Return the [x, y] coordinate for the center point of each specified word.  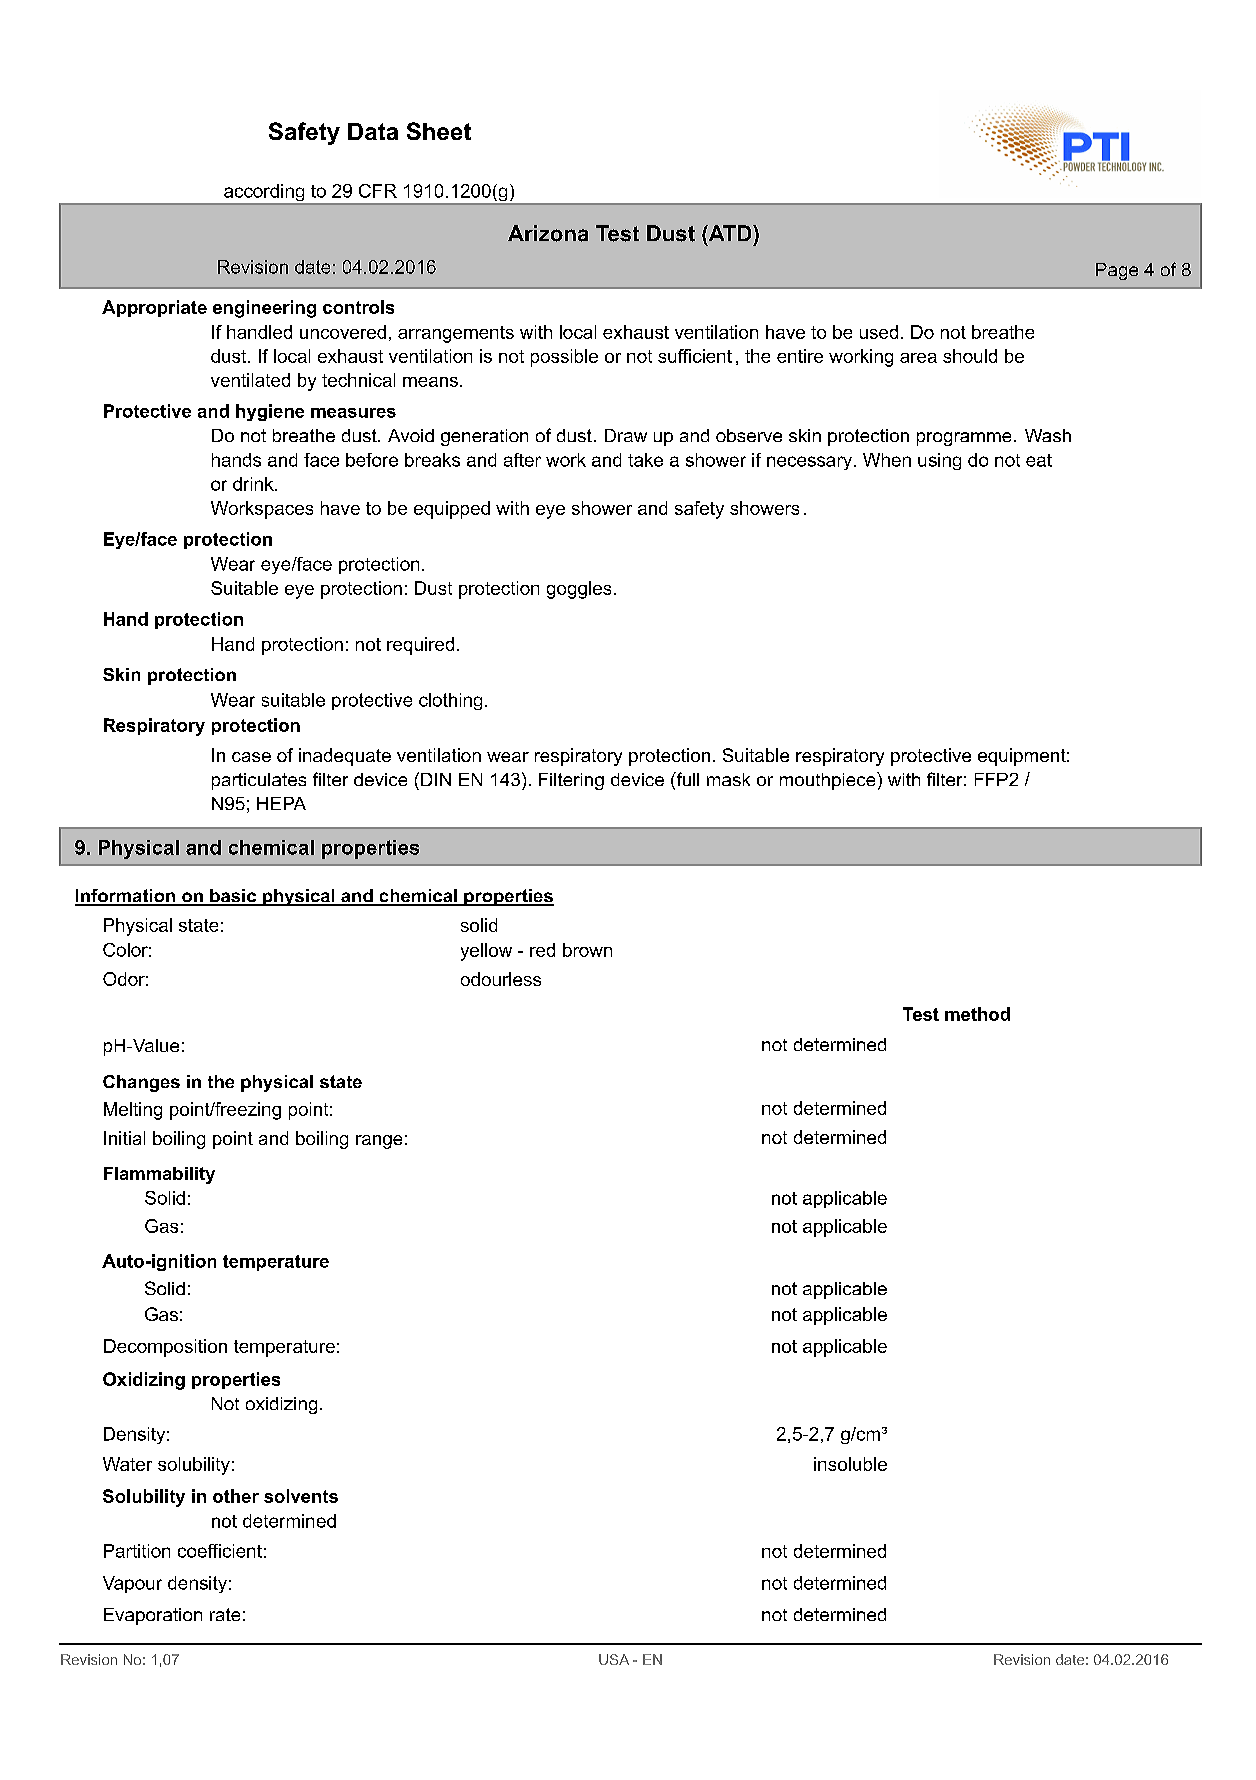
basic [233, 897]
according [264, 194]
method [977, 1014]
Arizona [548, 233]
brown [587, 950]
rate [225, 1614]
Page [1117, 271]
